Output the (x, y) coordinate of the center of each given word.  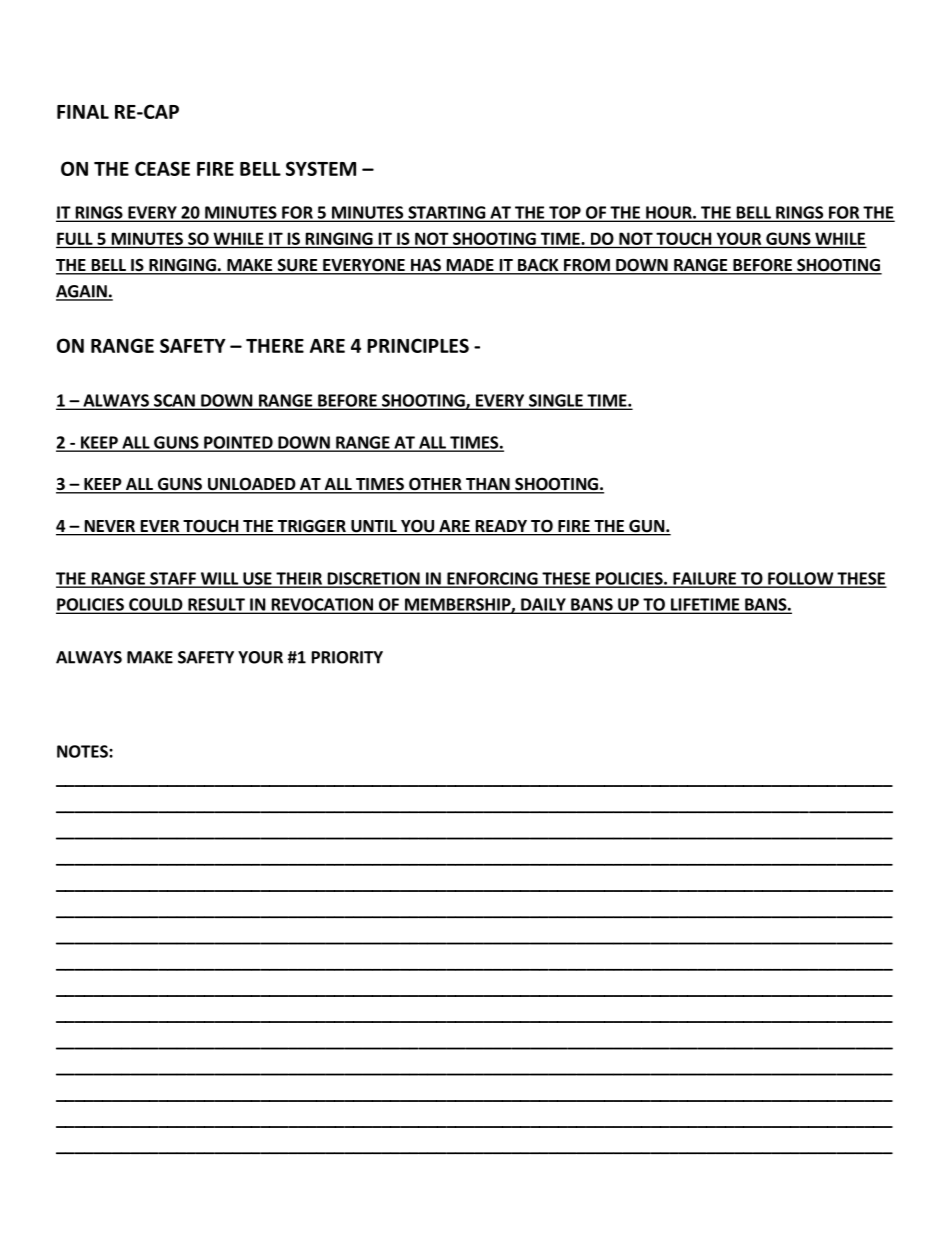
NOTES (83, 751)
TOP (565, 213)
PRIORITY (347, 657)
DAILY (543, 605)
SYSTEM (321, 168)
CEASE (162, 168)
